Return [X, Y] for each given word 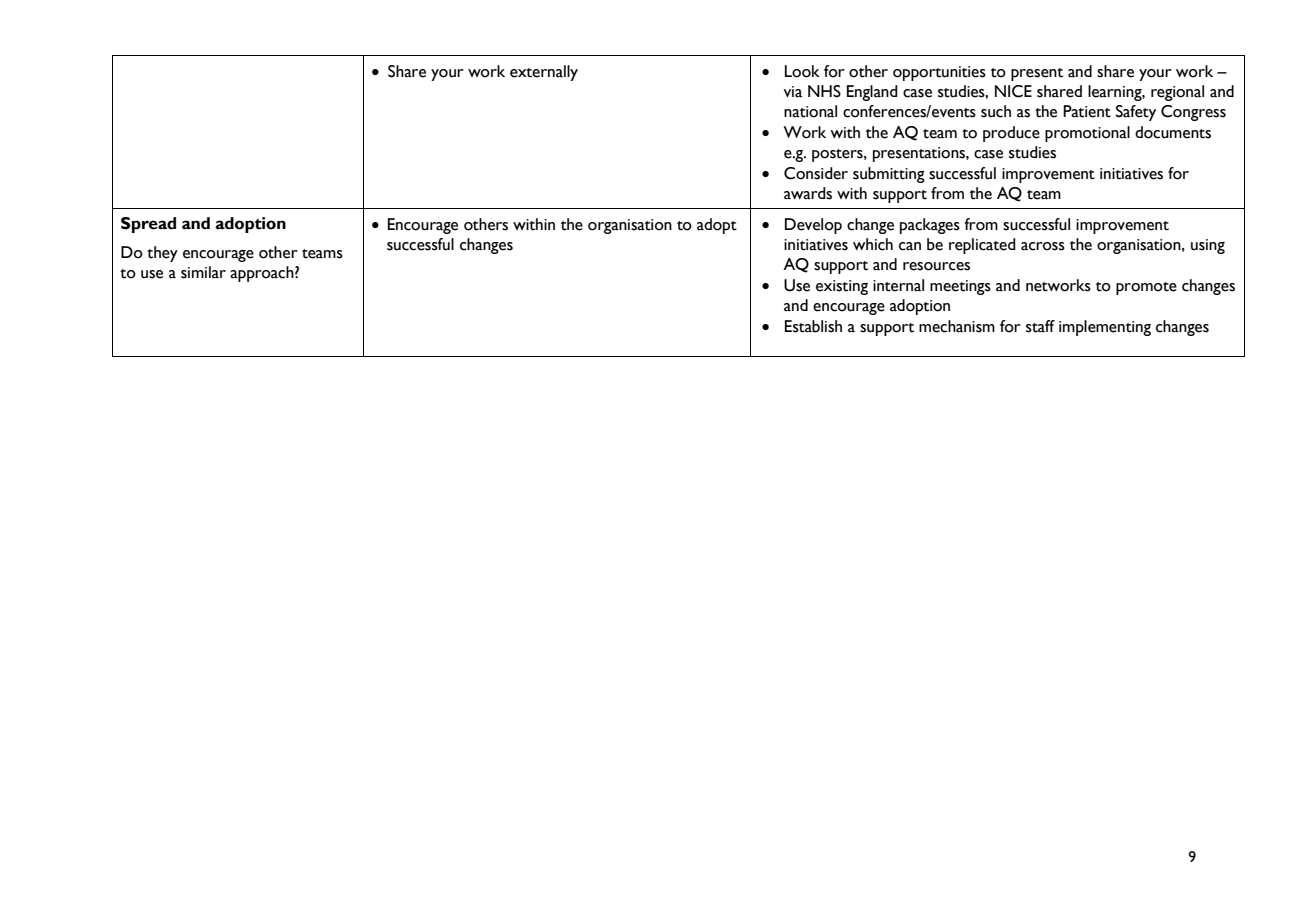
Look [802, 71]
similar [203, 272]
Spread [148, 225]
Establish [813, 326]
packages [930, 226]
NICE [1013, 91]
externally [544, 73]
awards [808, 193]
